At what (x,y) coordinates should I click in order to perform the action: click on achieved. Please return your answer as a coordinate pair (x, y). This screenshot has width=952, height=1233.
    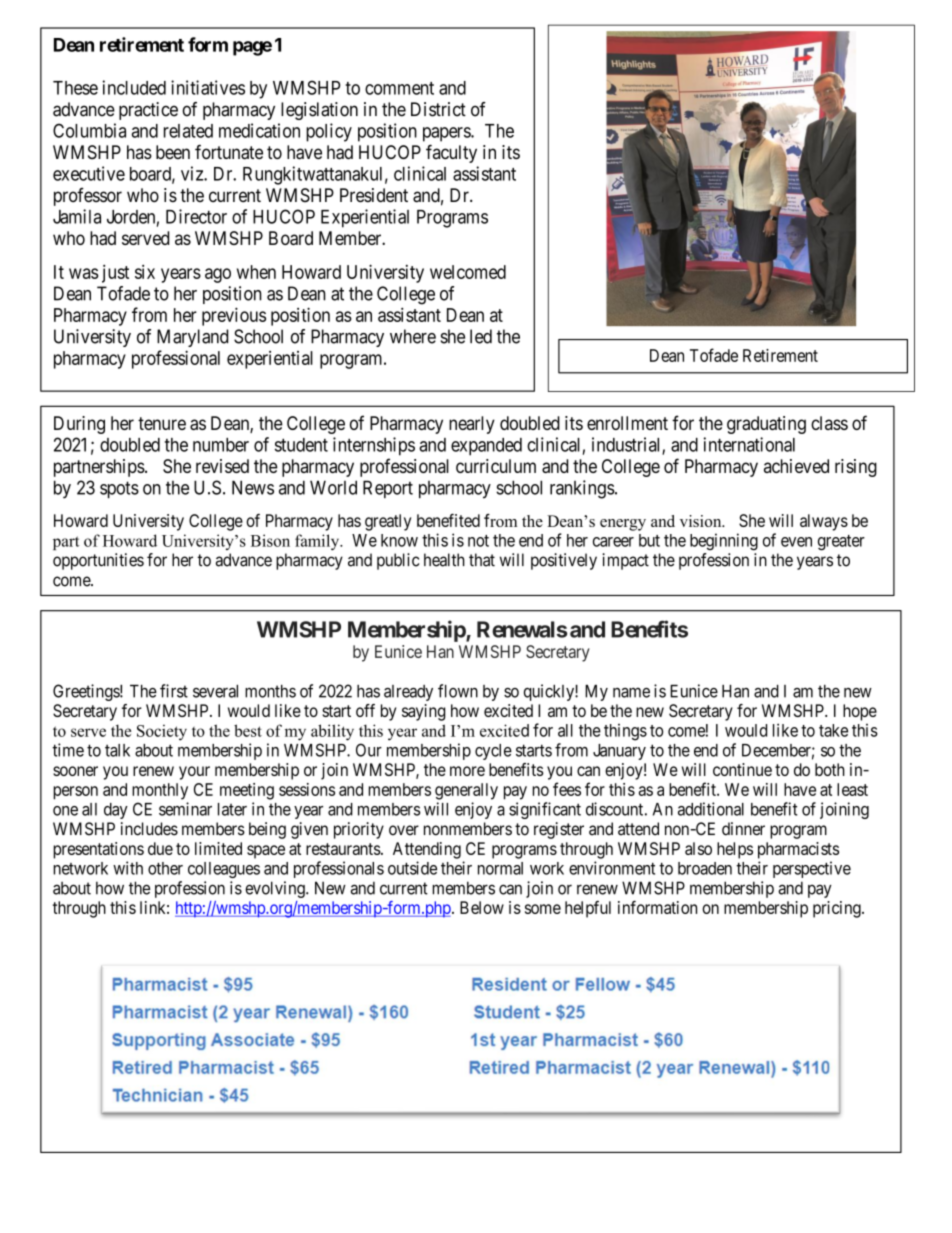
    Looking at the image, I should click on (796, 466).
